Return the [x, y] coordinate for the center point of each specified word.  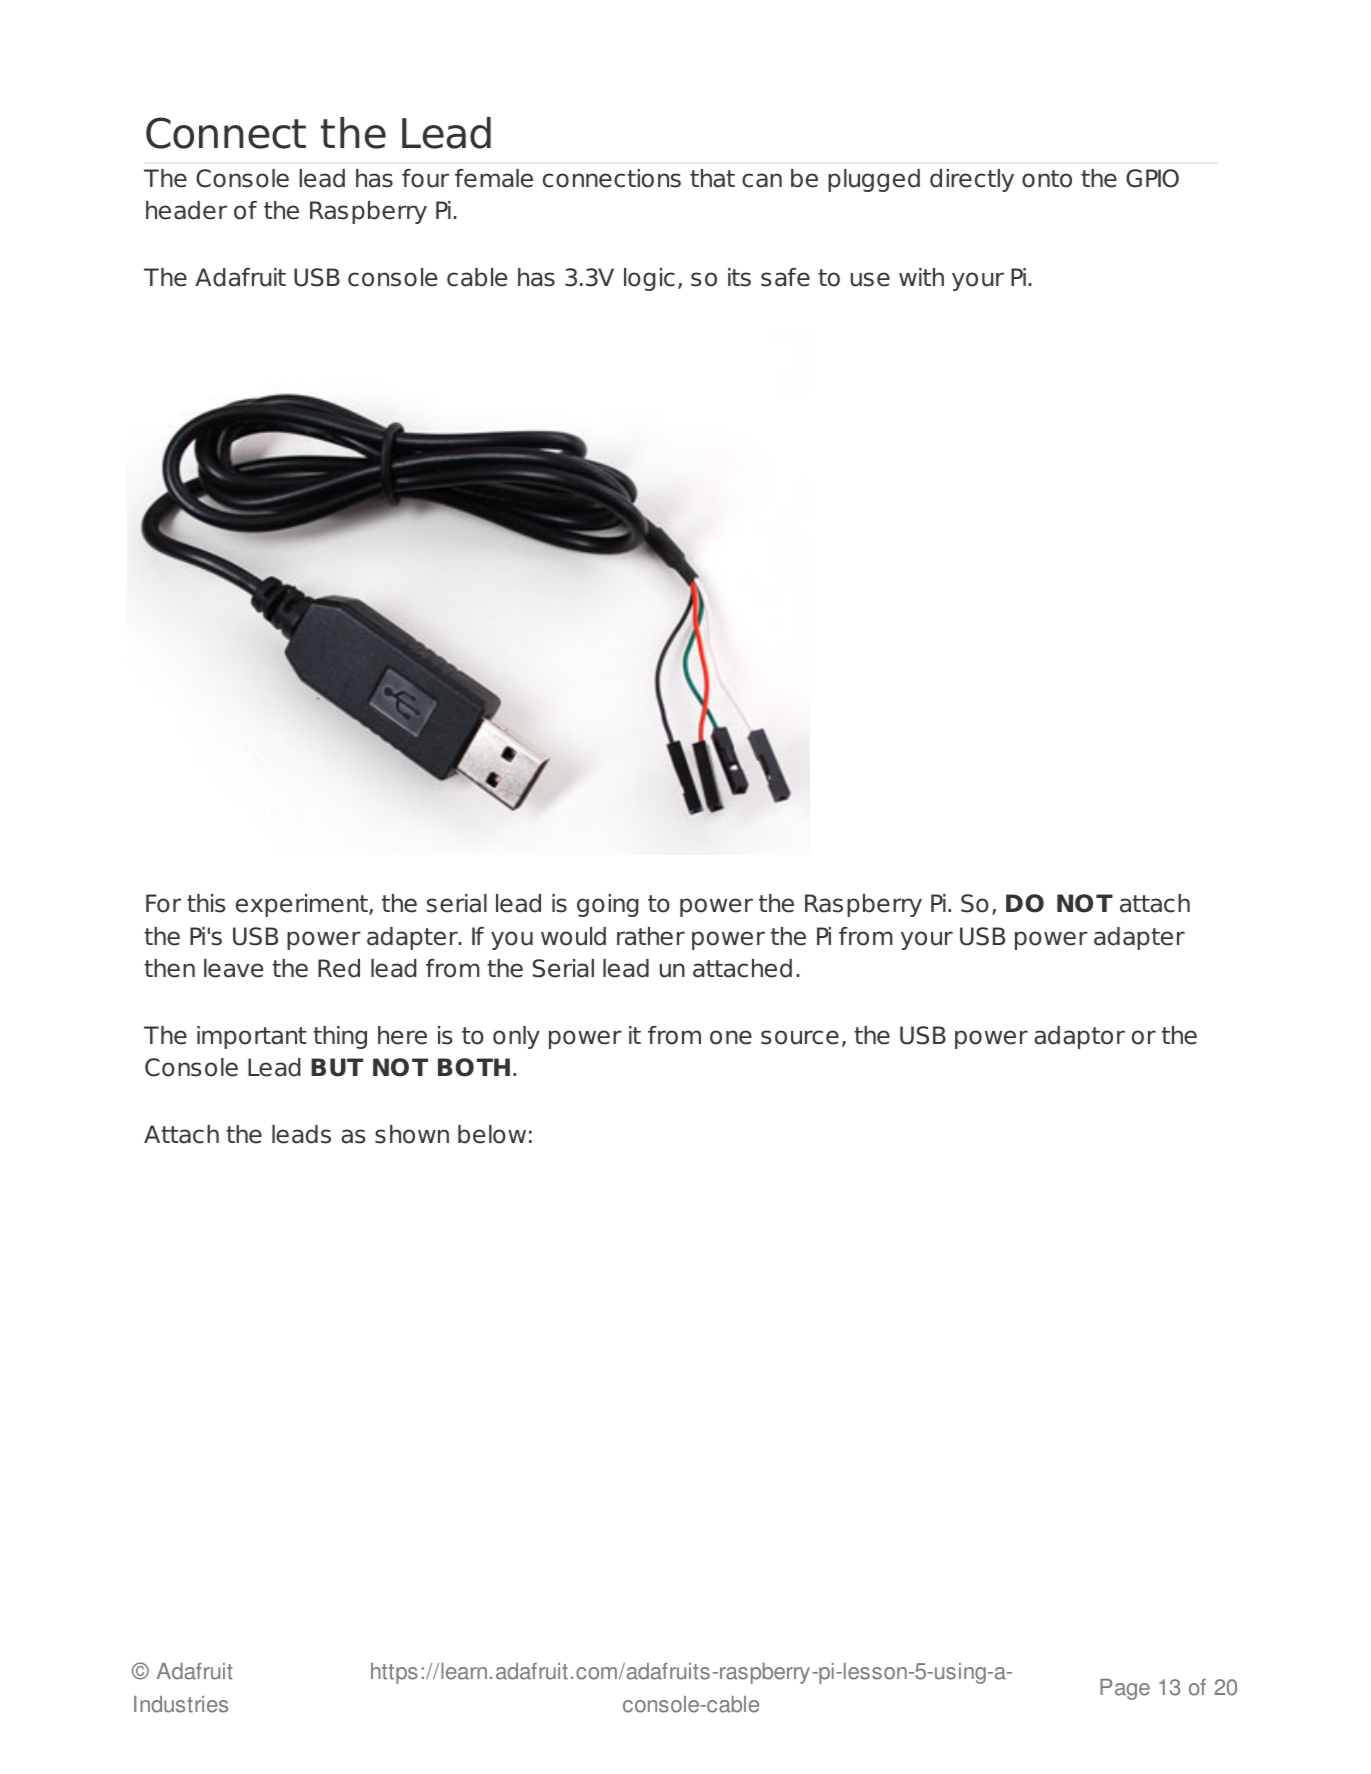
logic [649, 279]
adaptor [1079, 1037]
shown [412, 1134]
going [608, 905]
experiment [303, 905]
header [186, 210]
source [800, 1037]
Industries [181, 1704]
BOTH [474, 1067]
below [492, 1134]
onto [1047, 179]
